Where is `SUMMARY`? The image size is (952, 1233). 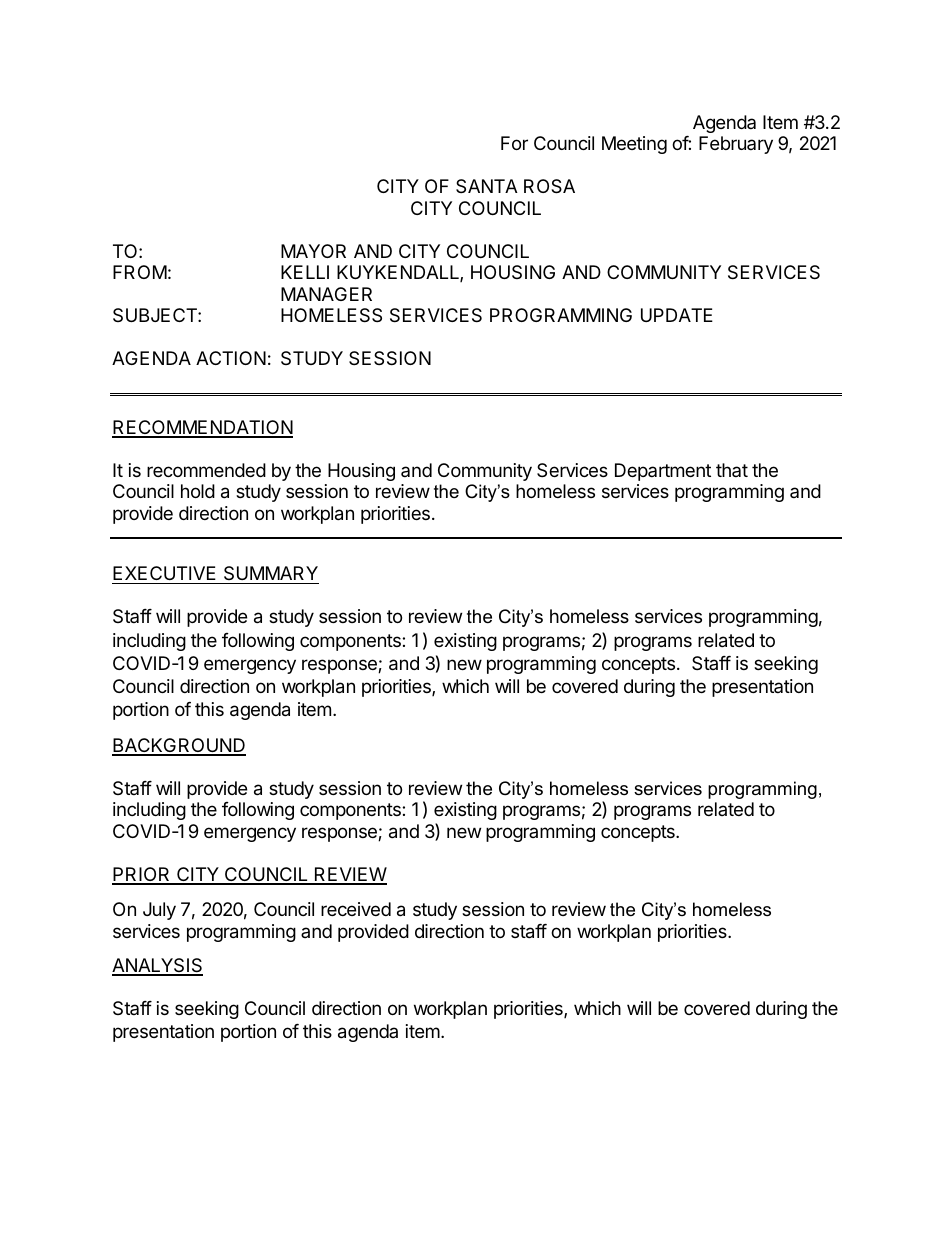
SUMMARY is located at coordinates (270, 575).
